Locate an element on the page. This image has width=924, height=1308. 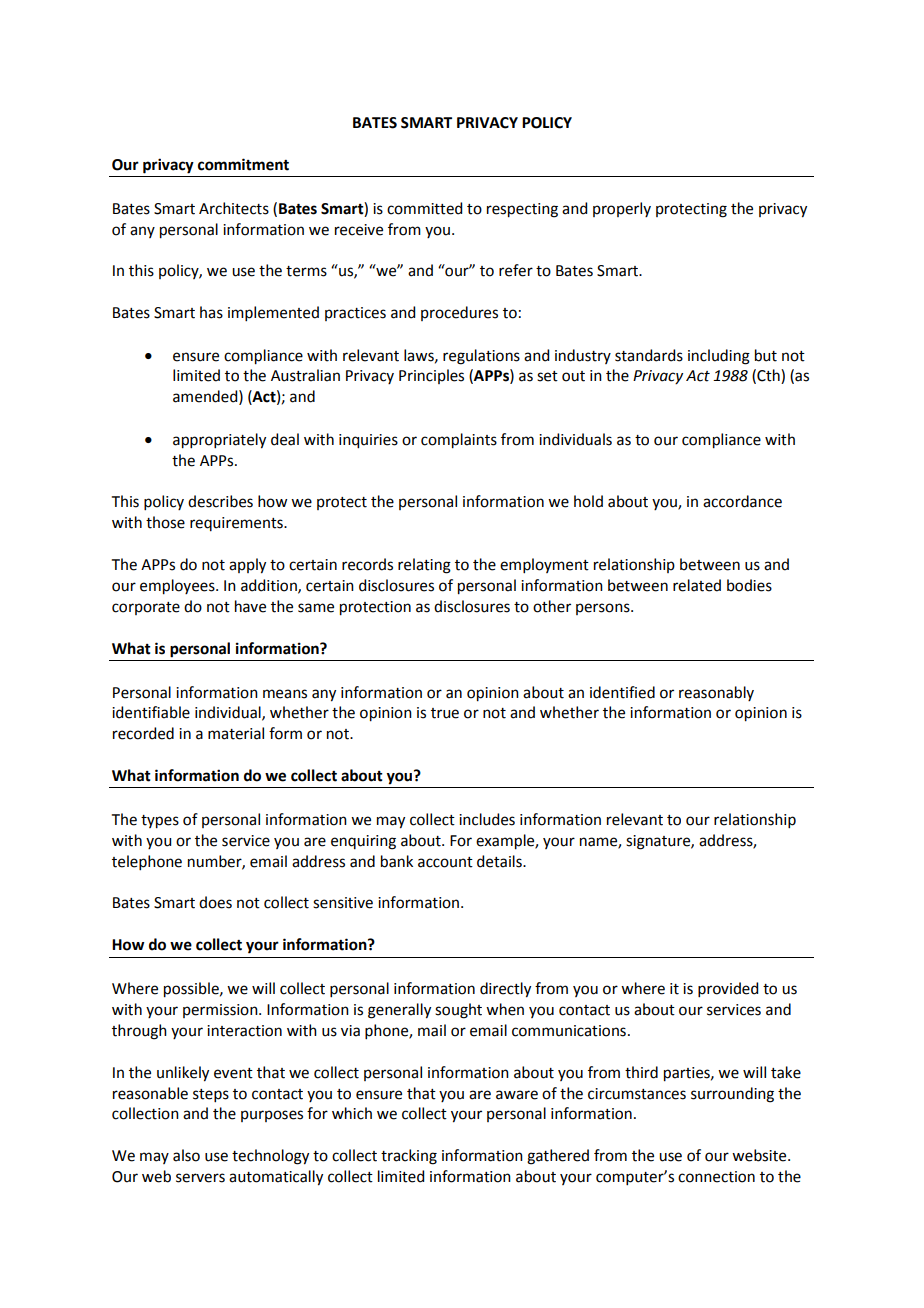
reasonably is located at coordinates (716, 693).
